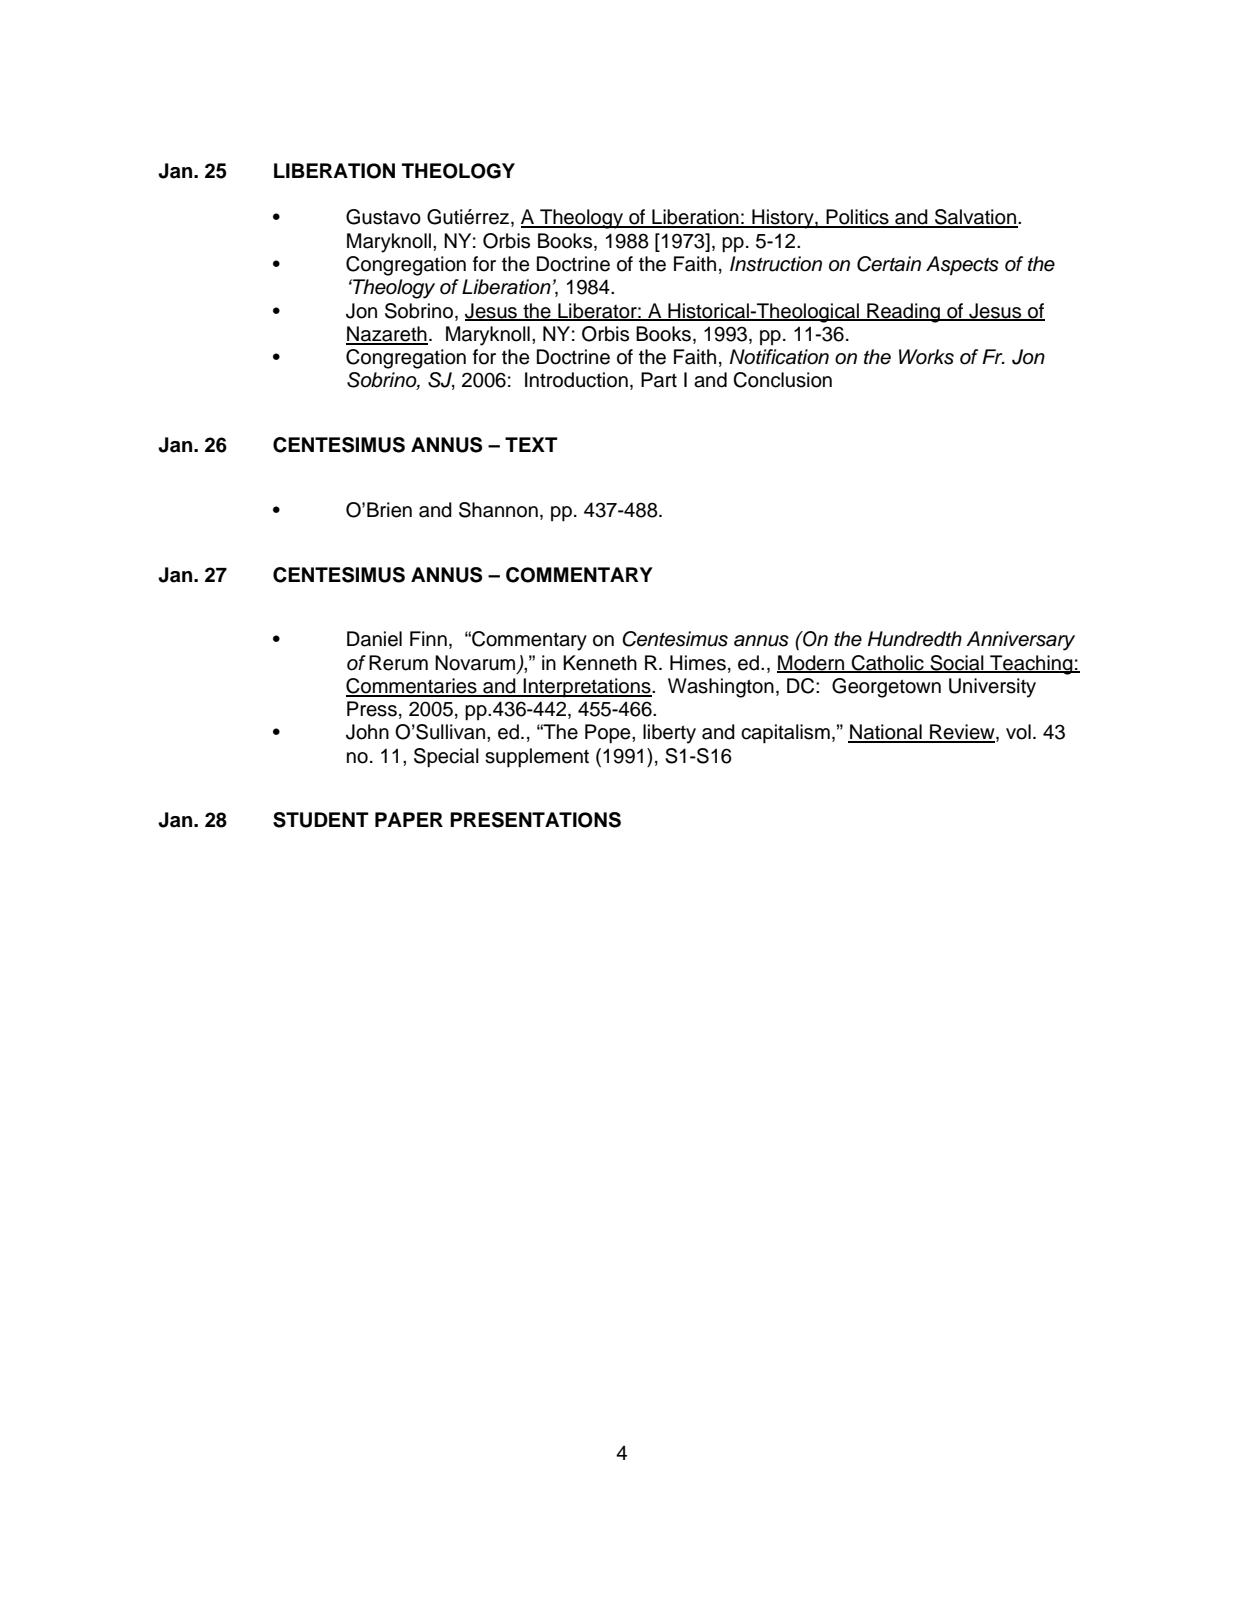 The width and height of the image is (1244, 1611). What do you see at coordinates (498, 510) in the image?
I see `Shannon` at bounding box center [498, 510].
